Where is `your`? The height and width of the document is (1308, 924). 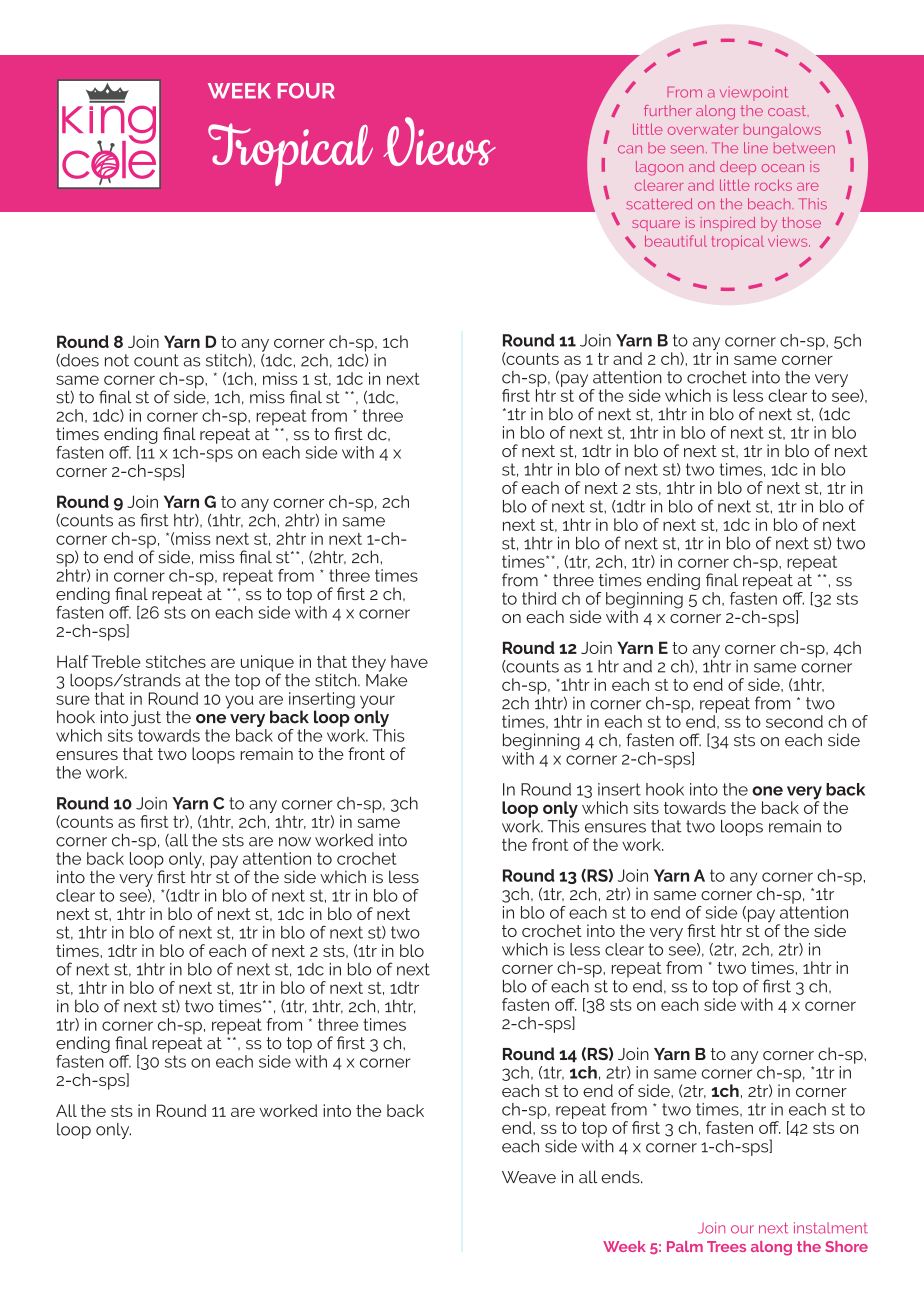 your is located at coordinates (377, 703).
